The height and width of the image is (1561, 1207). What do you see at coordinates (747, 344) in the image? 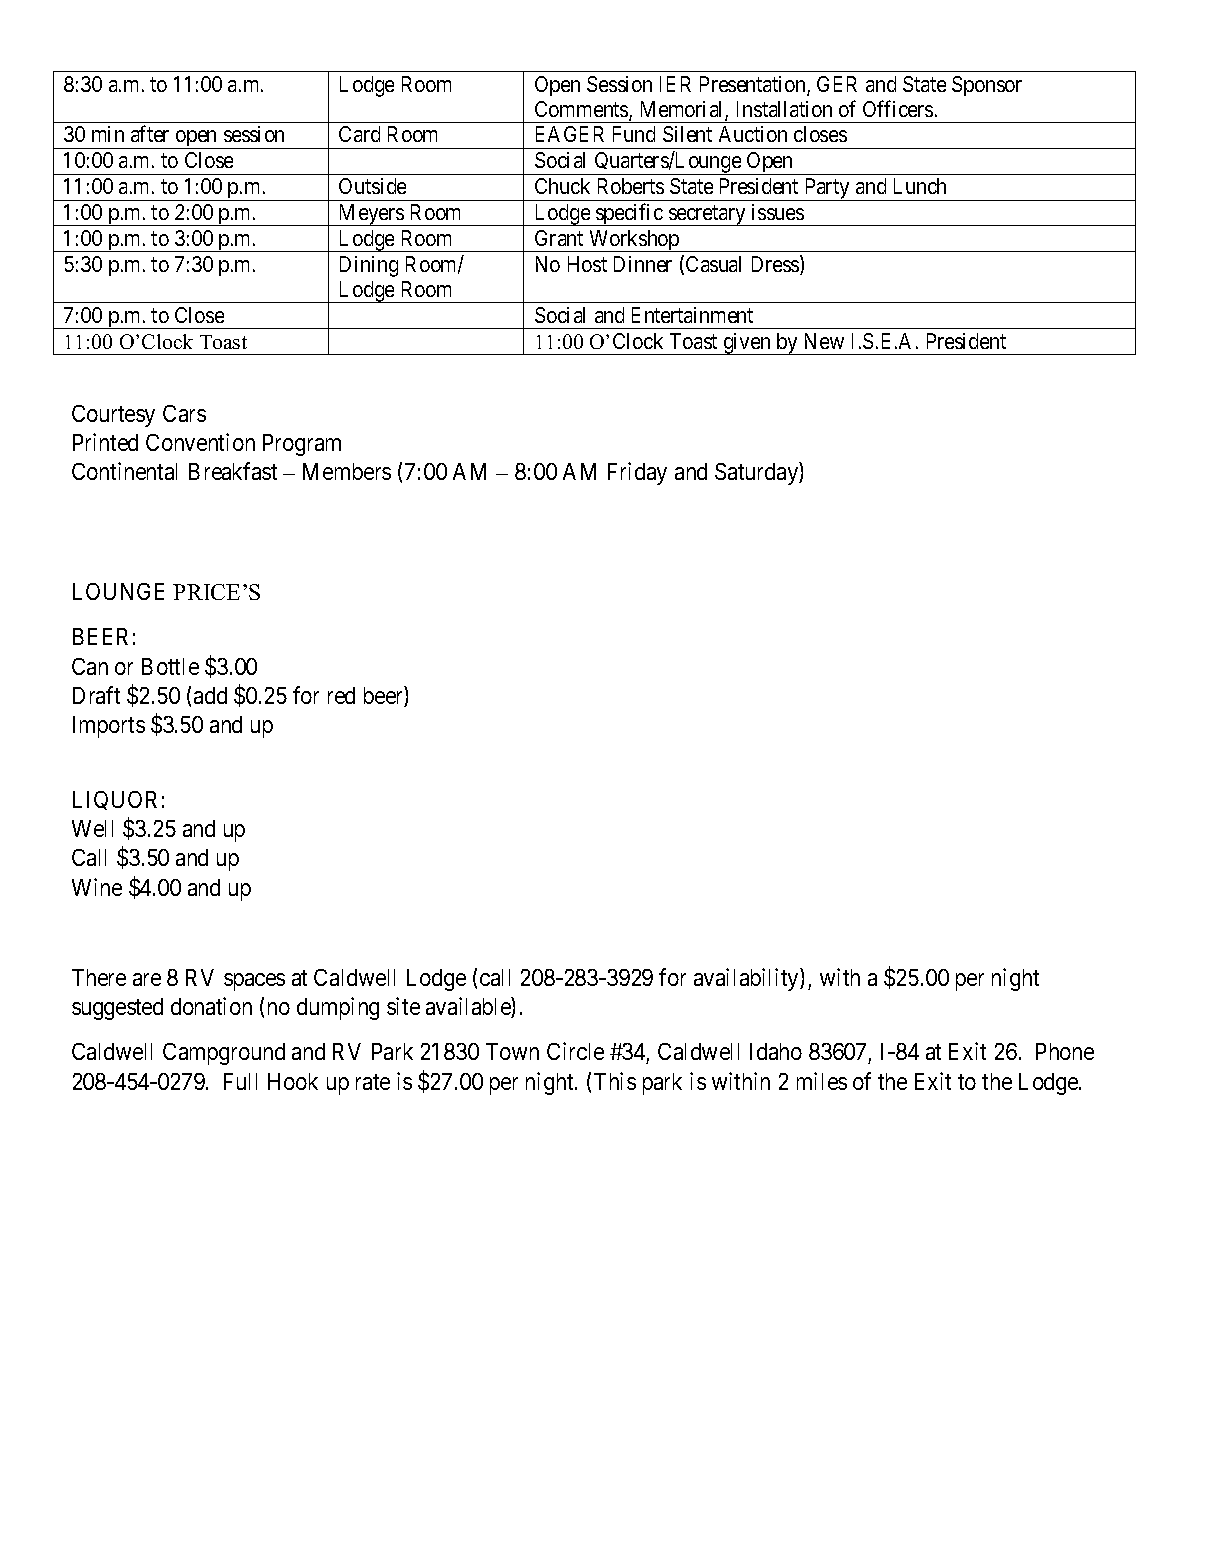
I see `given` at bounding box center [747, 344].
